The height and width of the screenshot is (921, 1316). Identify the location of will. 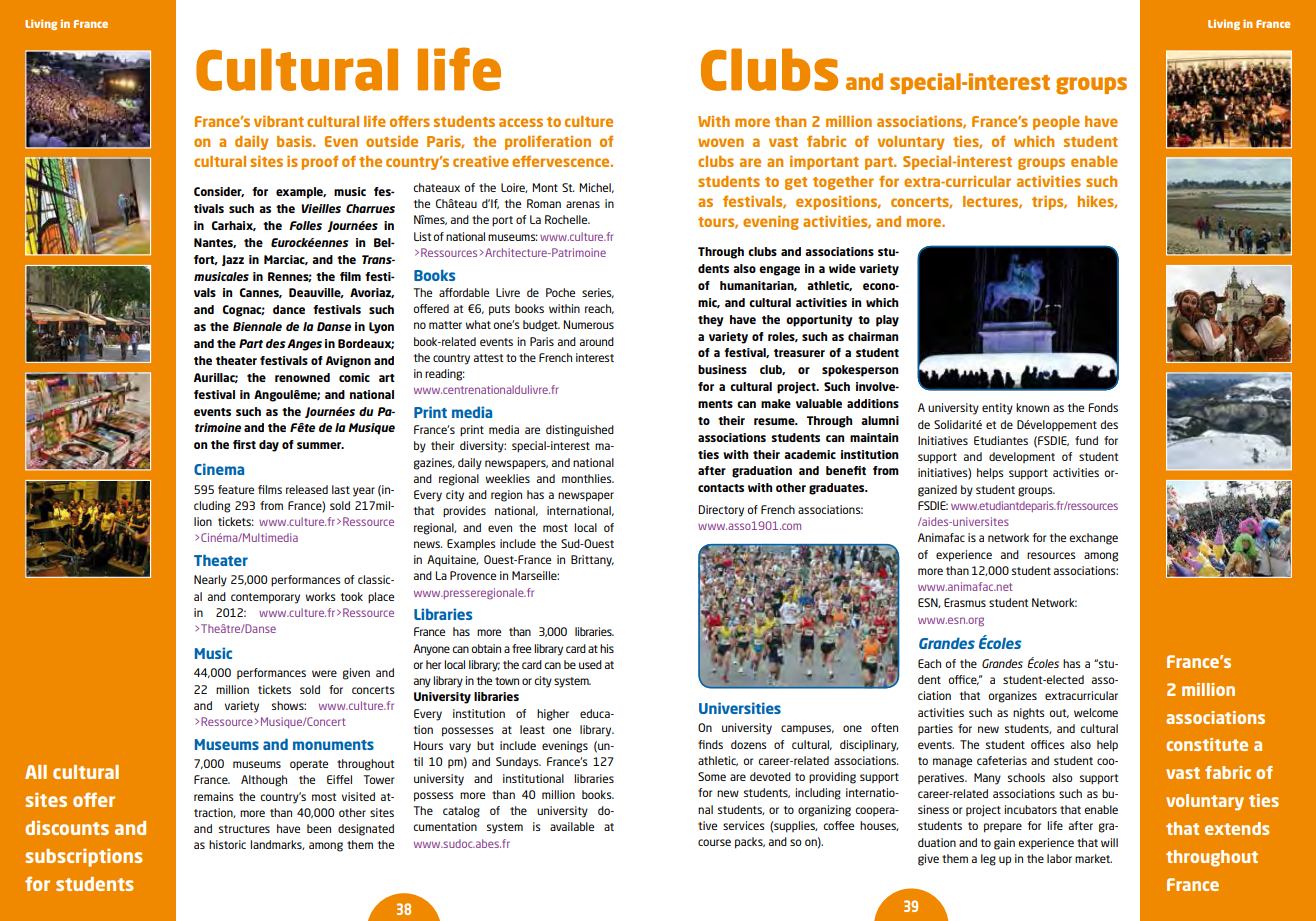
(1109, 842).
